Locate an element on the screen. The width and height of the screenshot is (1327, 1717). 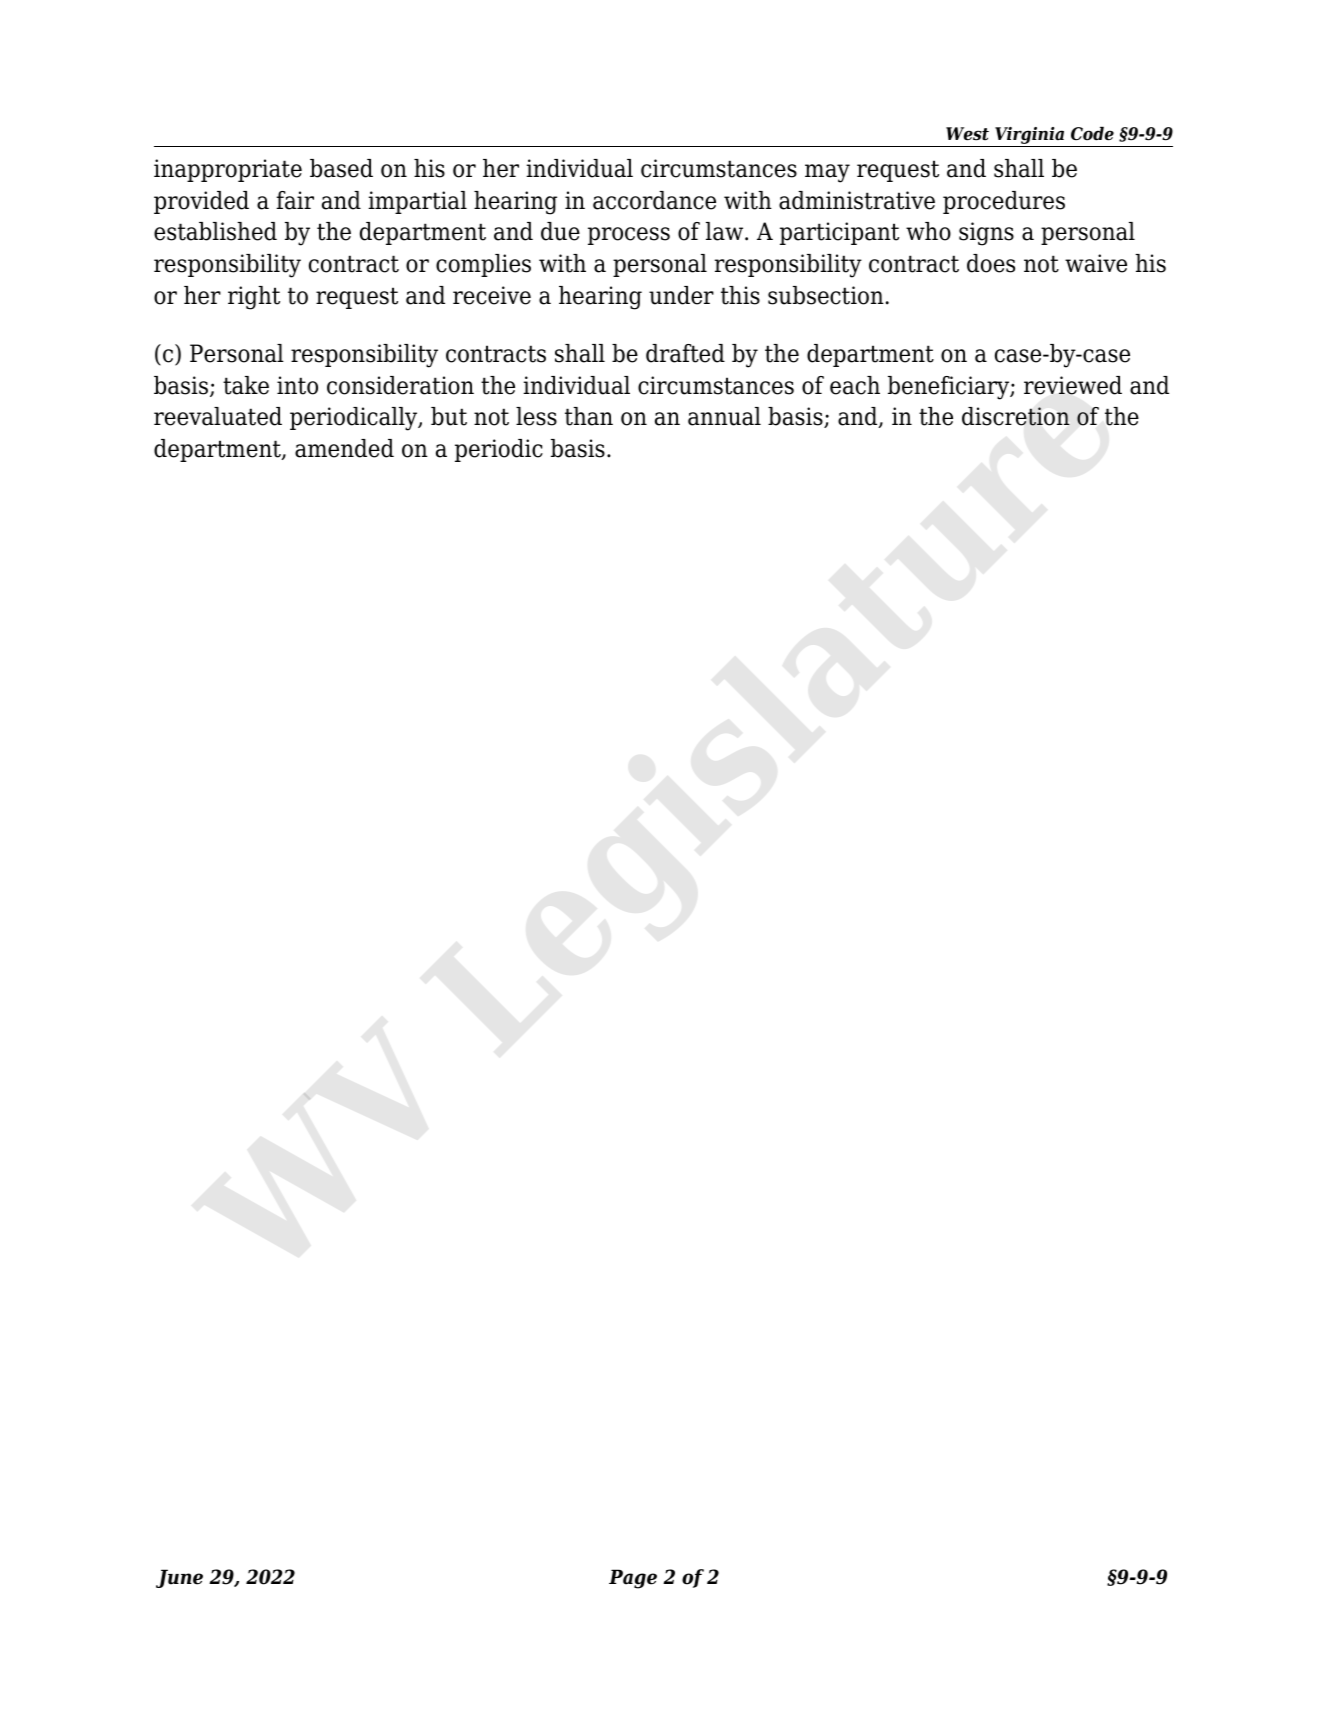
amended is located at coordinates (344, 448).
